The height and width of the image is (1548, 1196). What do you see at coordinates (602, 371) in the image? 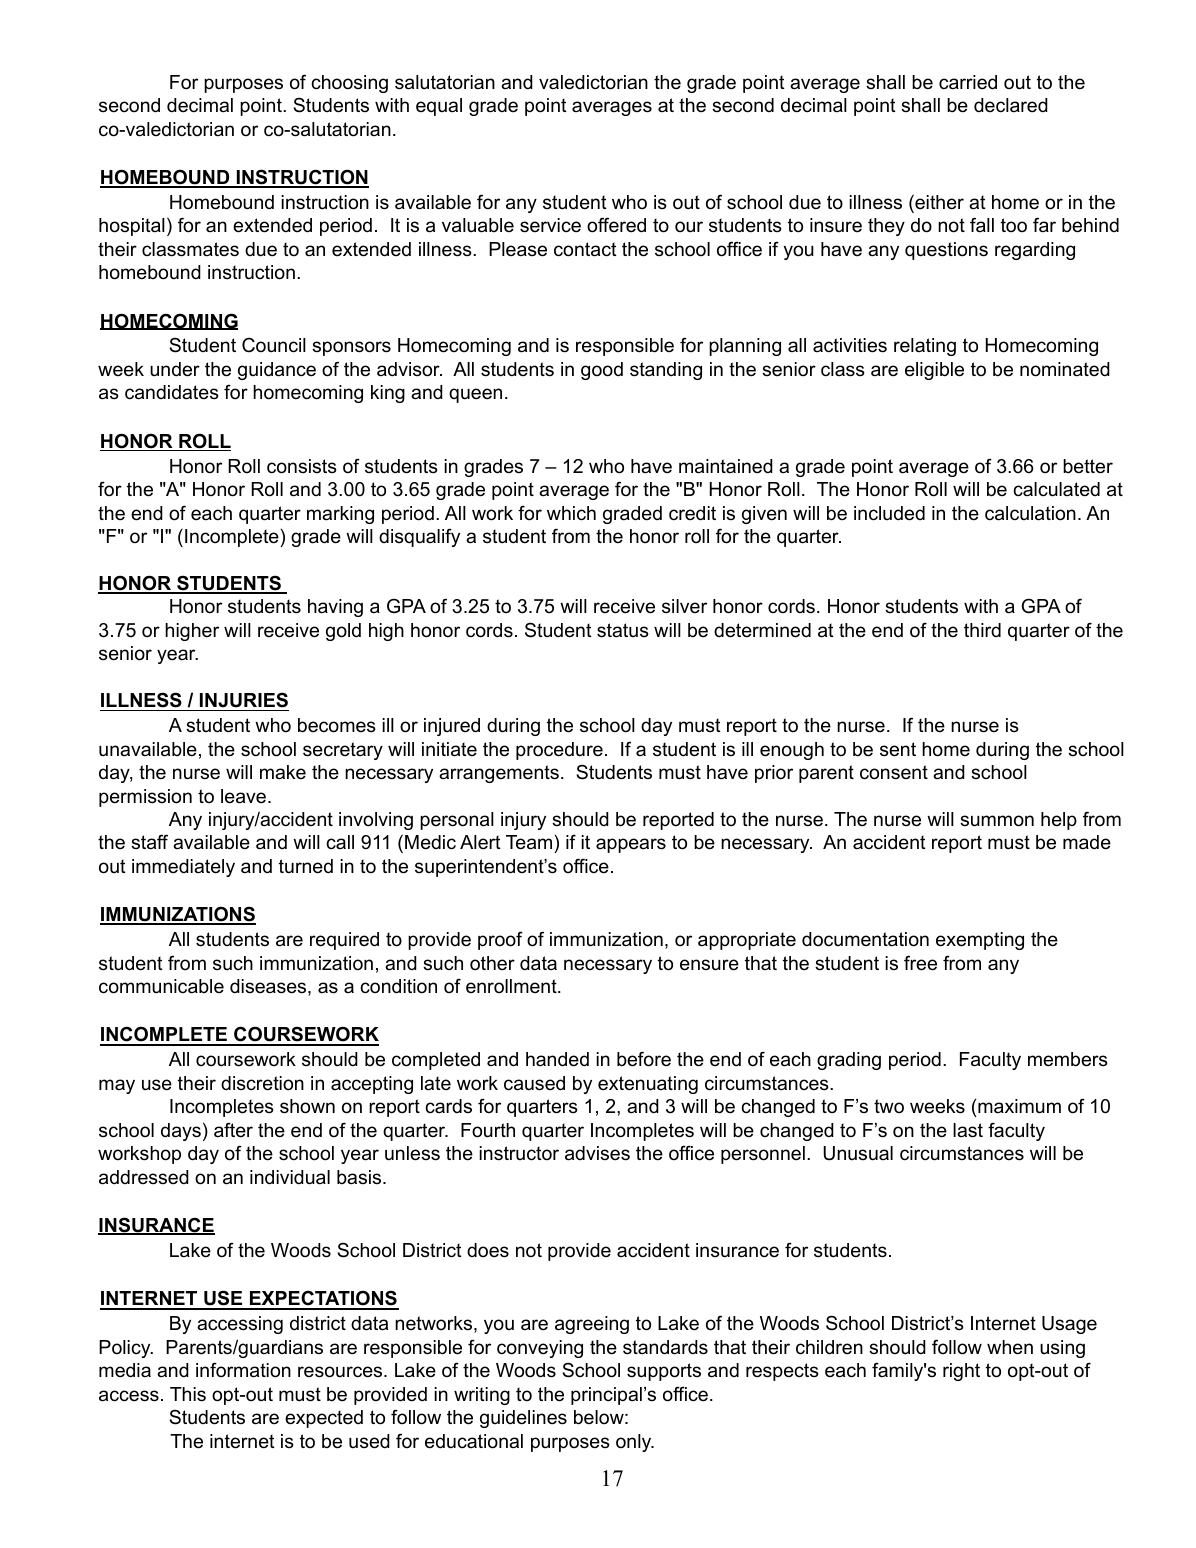
I see `good` at bounding box center [602, 371].
